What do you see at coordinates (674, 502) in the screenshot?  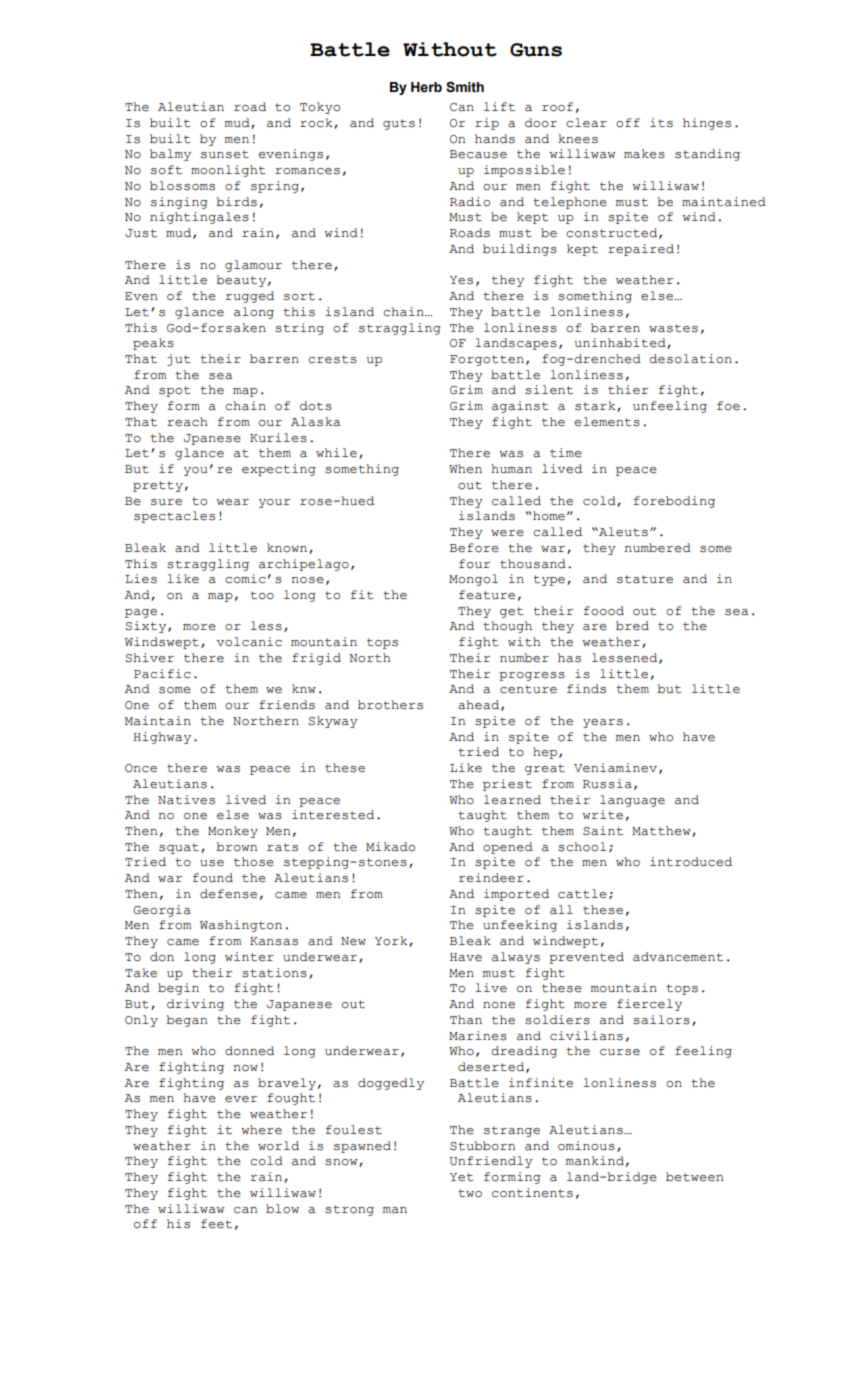 I see `foreboding` at bounding box center [674, 502].
